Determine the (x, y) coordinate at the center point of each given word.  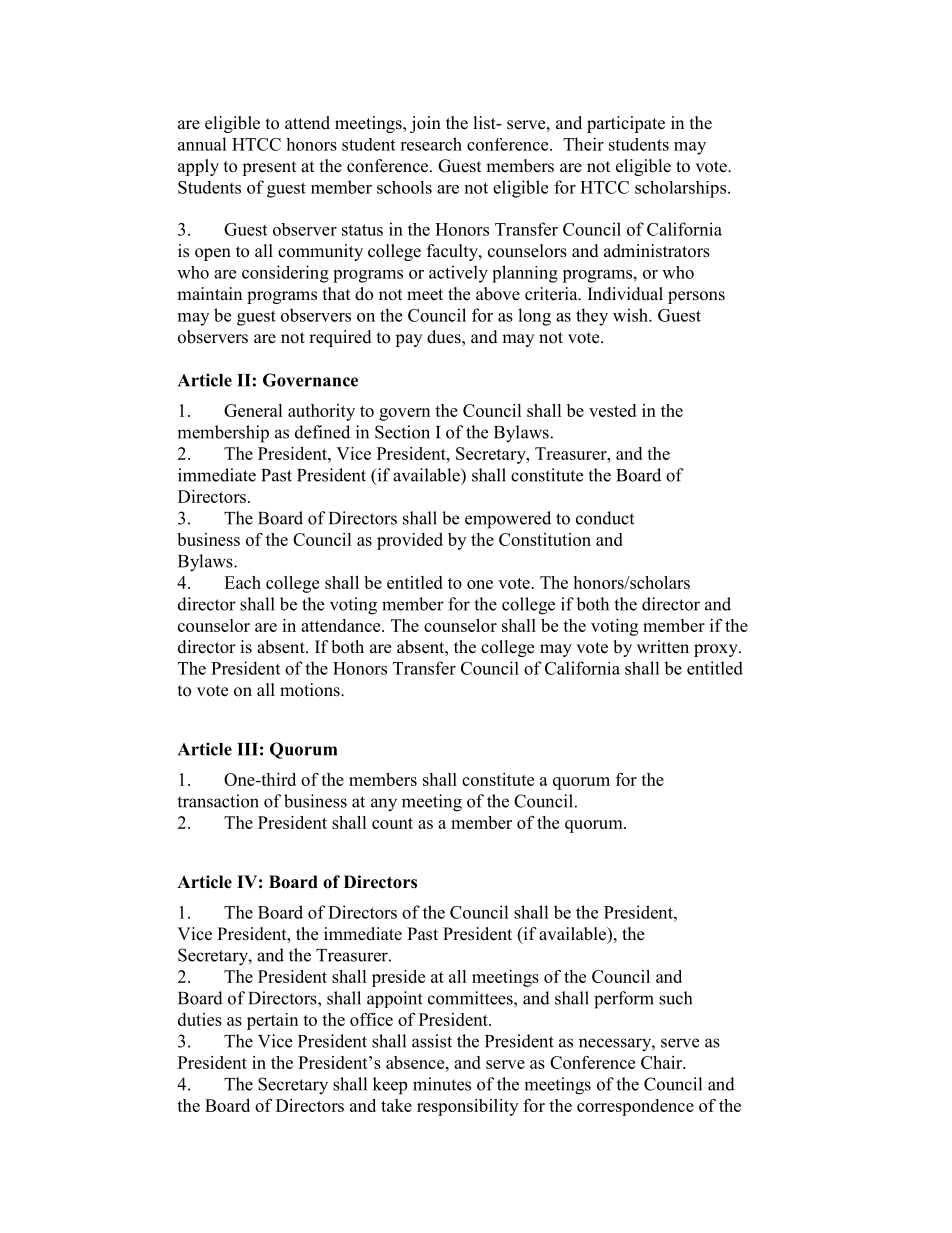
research (431, 144)
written (663, 647)
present (269, 168)
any (384, 805)
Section (402, 432)
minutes (442, 1084)
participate (626, 124)
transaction (218, 801)
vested (612, 410)
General (253, 410)
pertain (272, 1021)
